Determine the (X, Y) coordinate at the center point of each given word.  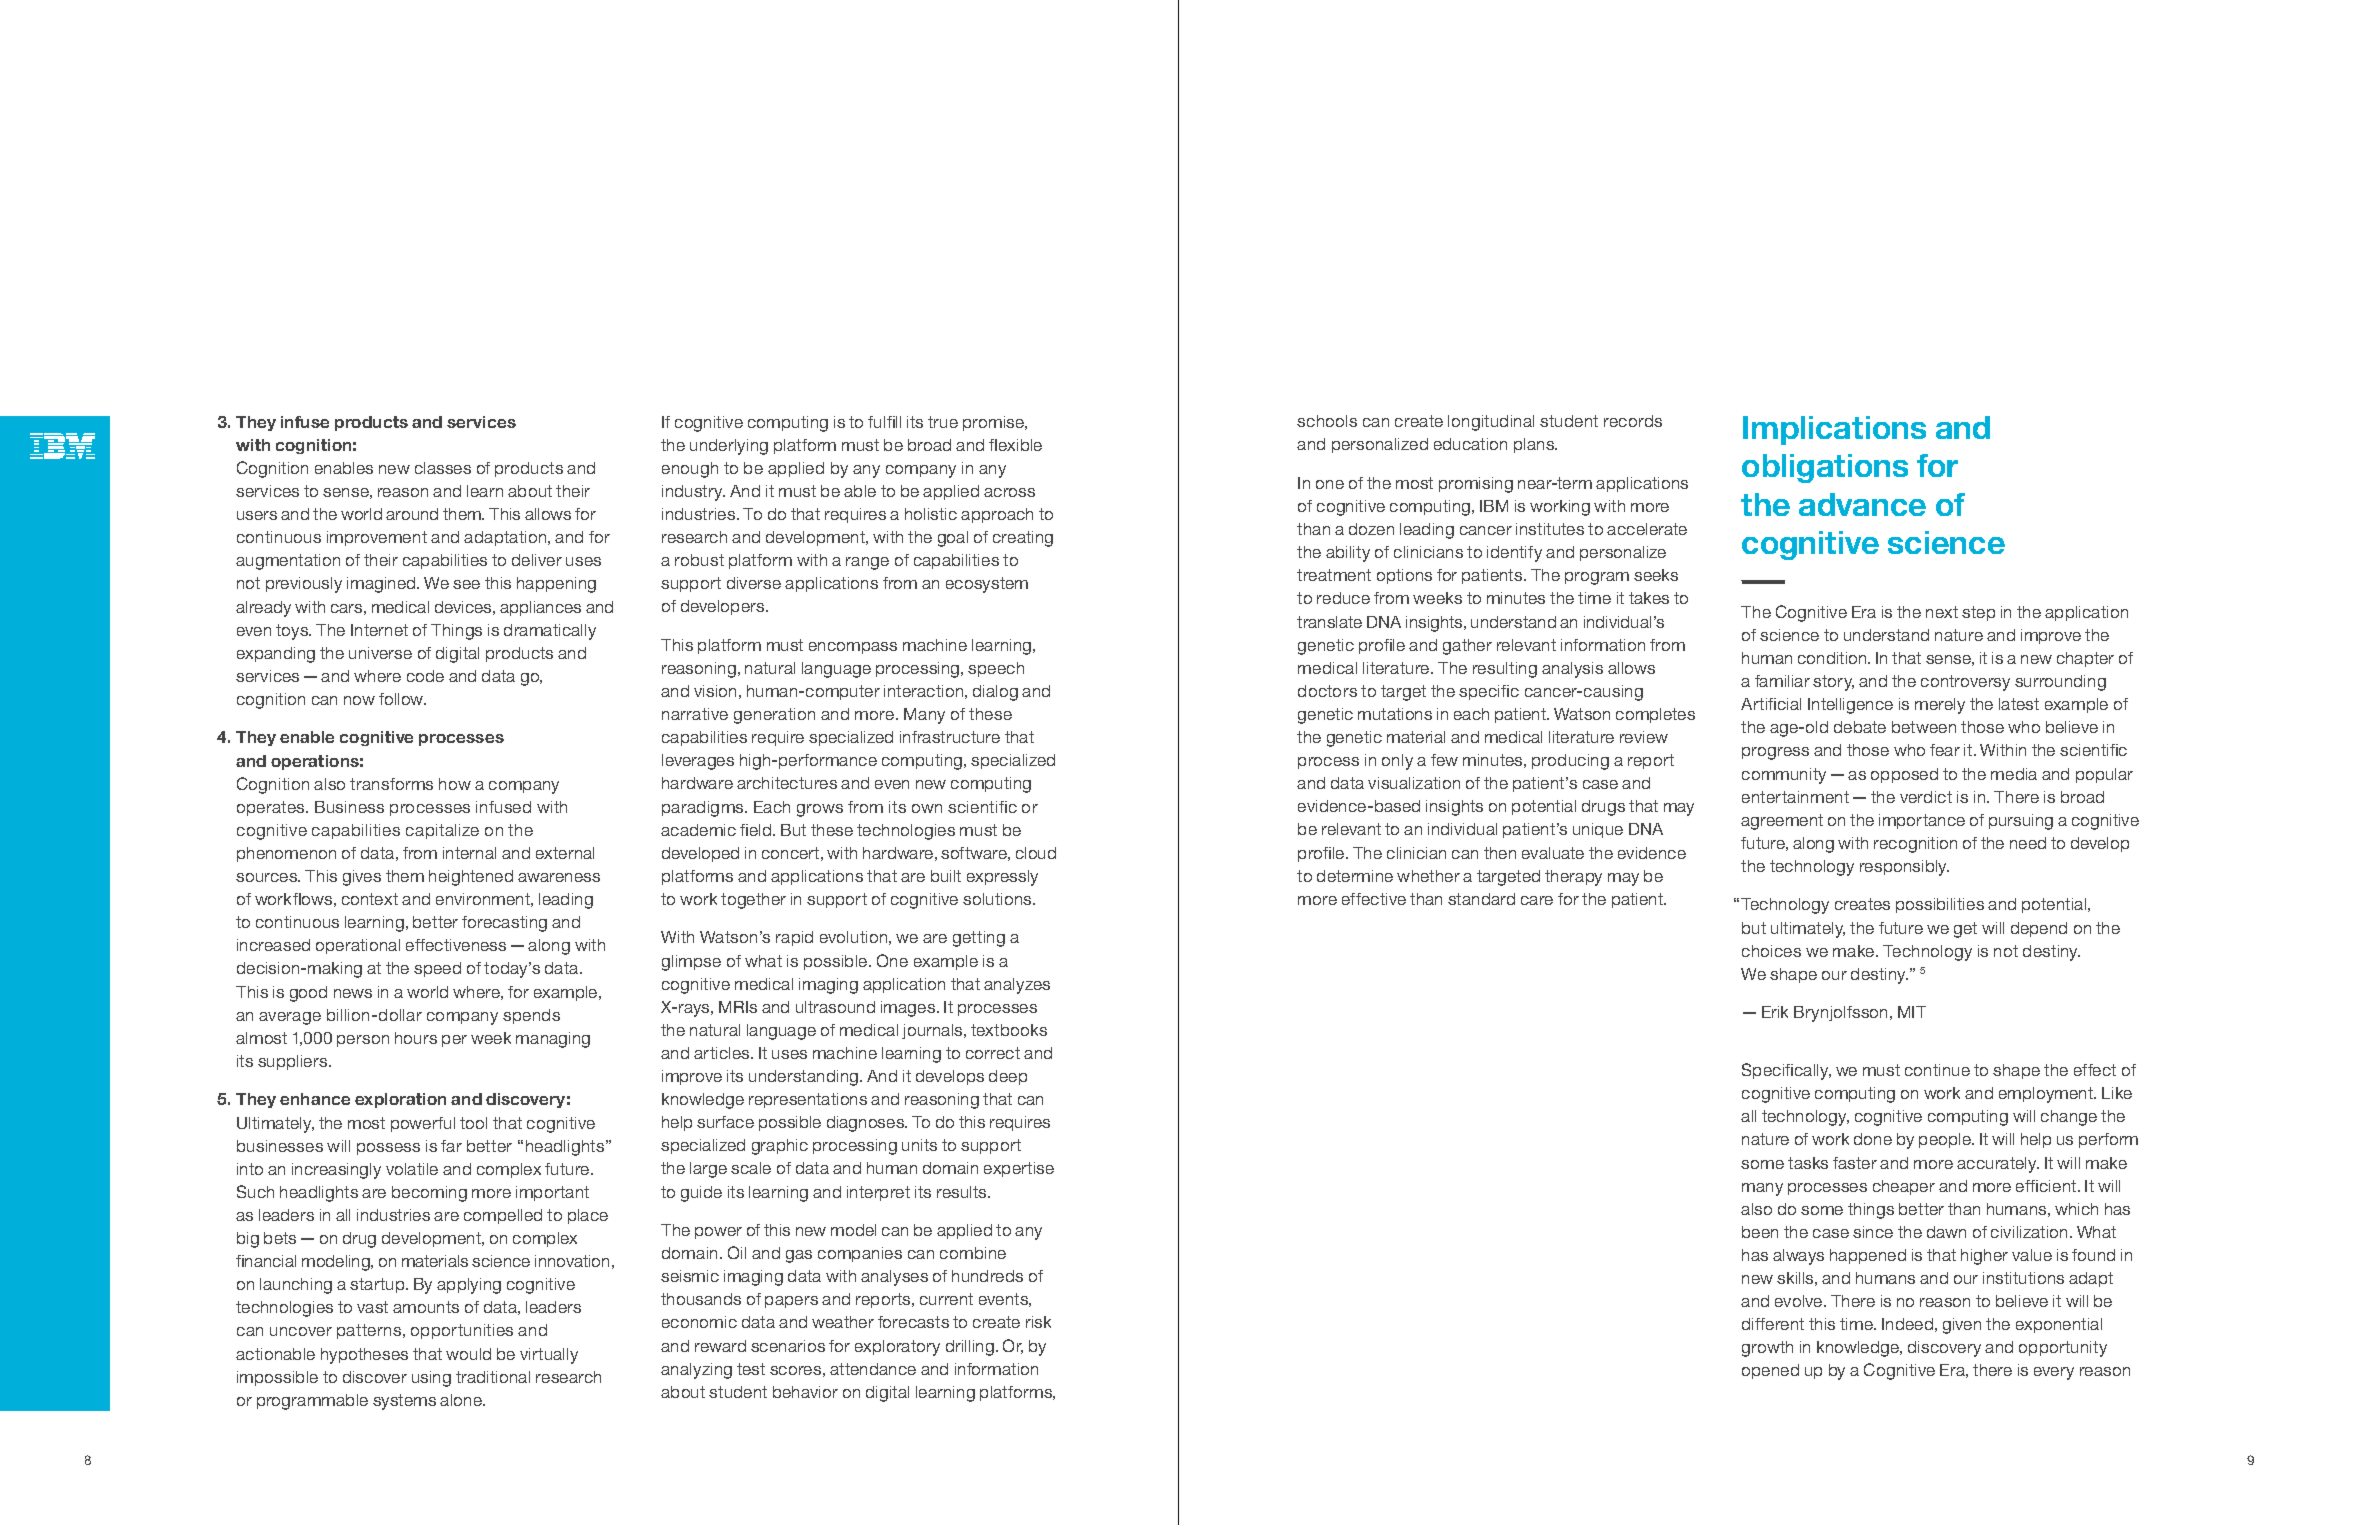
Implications (1834, 430)
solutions (998, 899)
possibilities (1940, 905)
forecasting (504, 924)
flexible (1015, 445)
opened (1770, 1371)
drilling (970, 1348)
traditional (493, 1377)
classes (443, 468)
